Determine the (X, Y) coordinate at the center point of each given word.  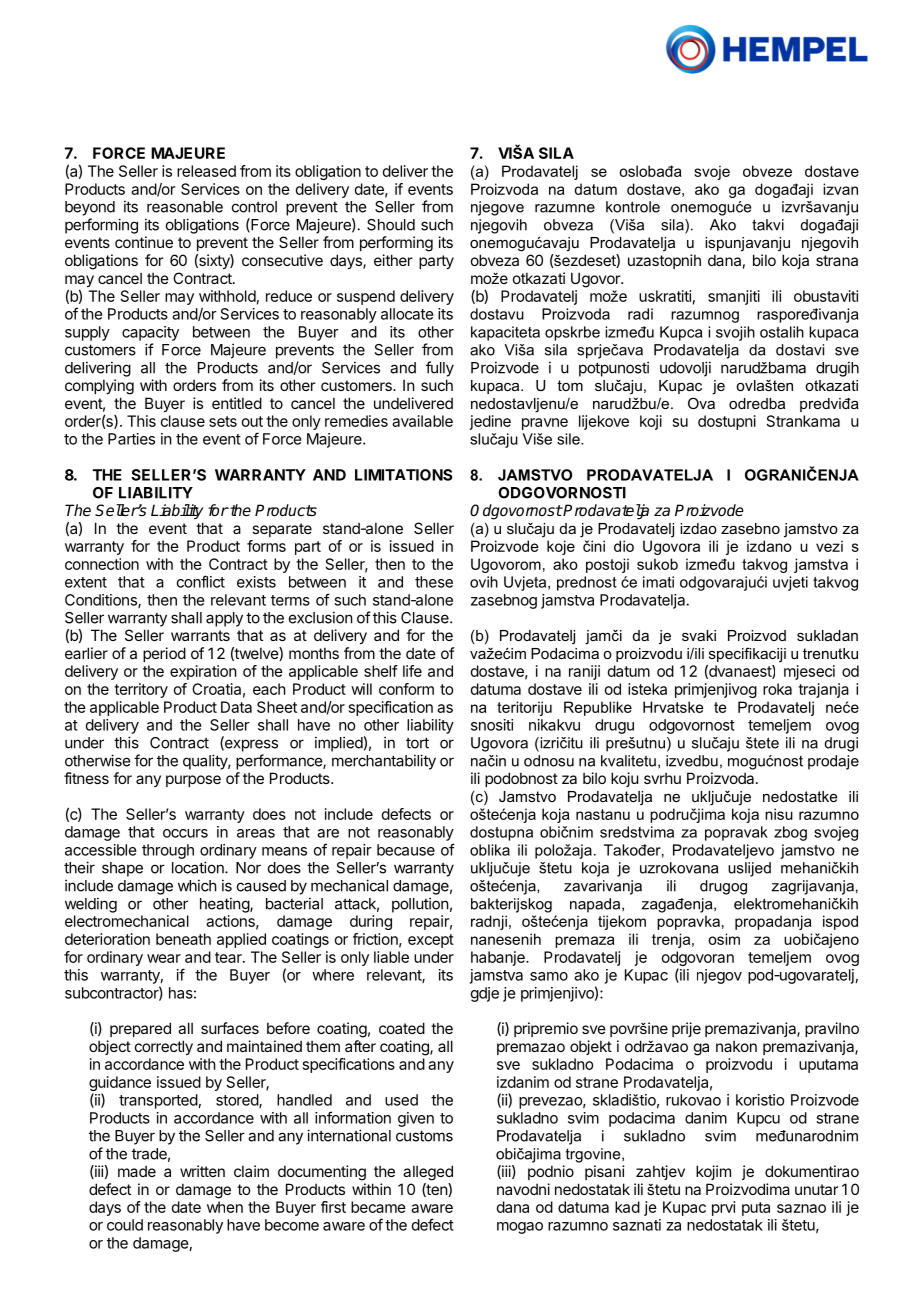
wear (164, 958)
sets (223, 421)
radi (640, 314)
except (431, 941)
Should (391, 225)
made (137, 1171)
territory (141, 690)
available (422, 421)
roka (777, 689)
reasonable (185, 207)
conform (406, 689)
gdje (485, 994)
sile (569, 439)
